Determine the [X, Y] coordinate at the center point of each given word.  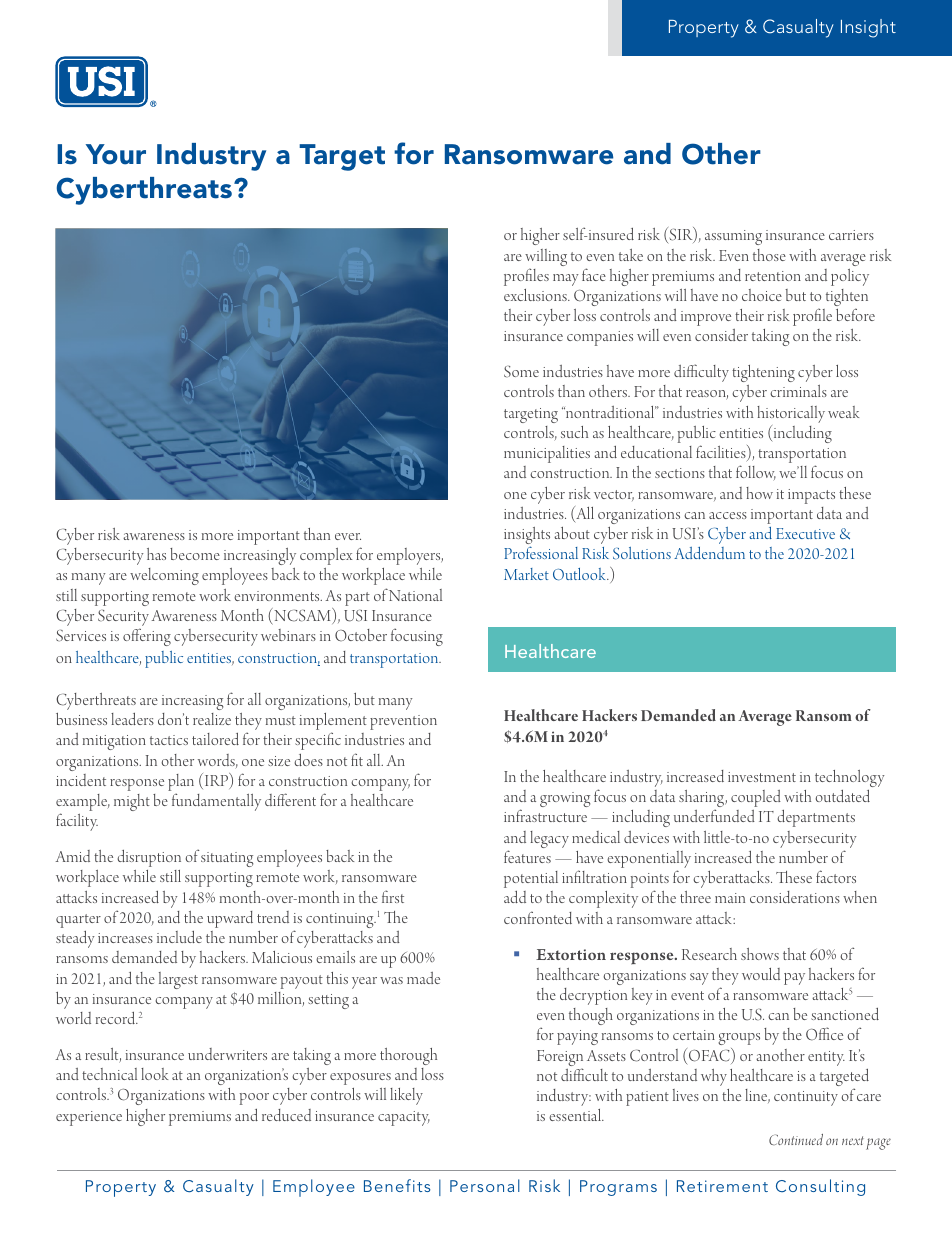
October [361, 635]
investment [762, 777]
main [730, 898]
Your [116, 154]
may [566, 280]
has [156, 554]
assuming [733, 237]
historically [791, 416]
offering [147, 637]
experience [89, 1118]
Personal [485, 1185]
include [179, 937]
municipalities [547, 454]
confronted [538, 917]
